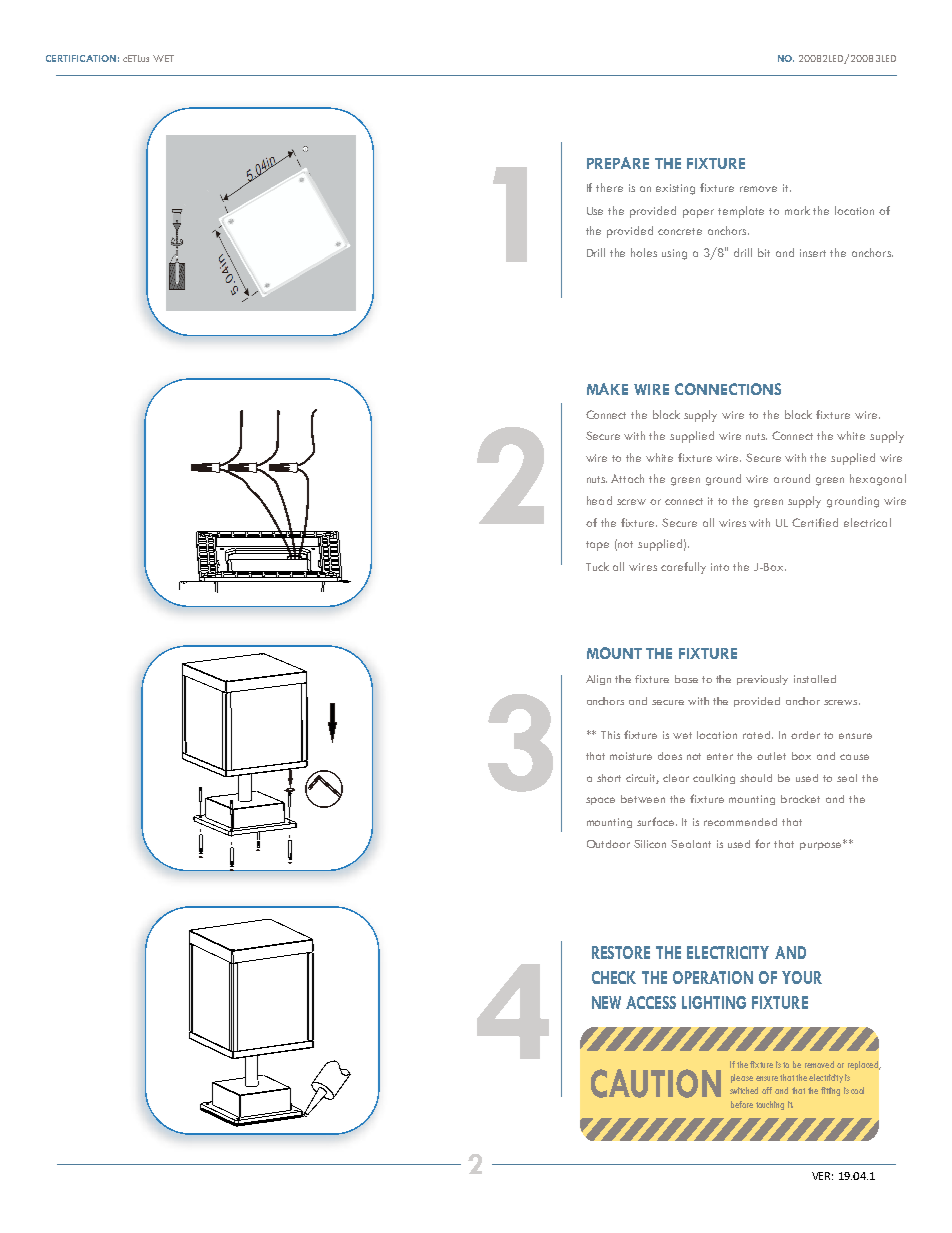 This screenshot has width=952, height=1233. What do you see at coordinates (720, 567) in the screenshot?
I see `into` at bounding box center [720, 567].
